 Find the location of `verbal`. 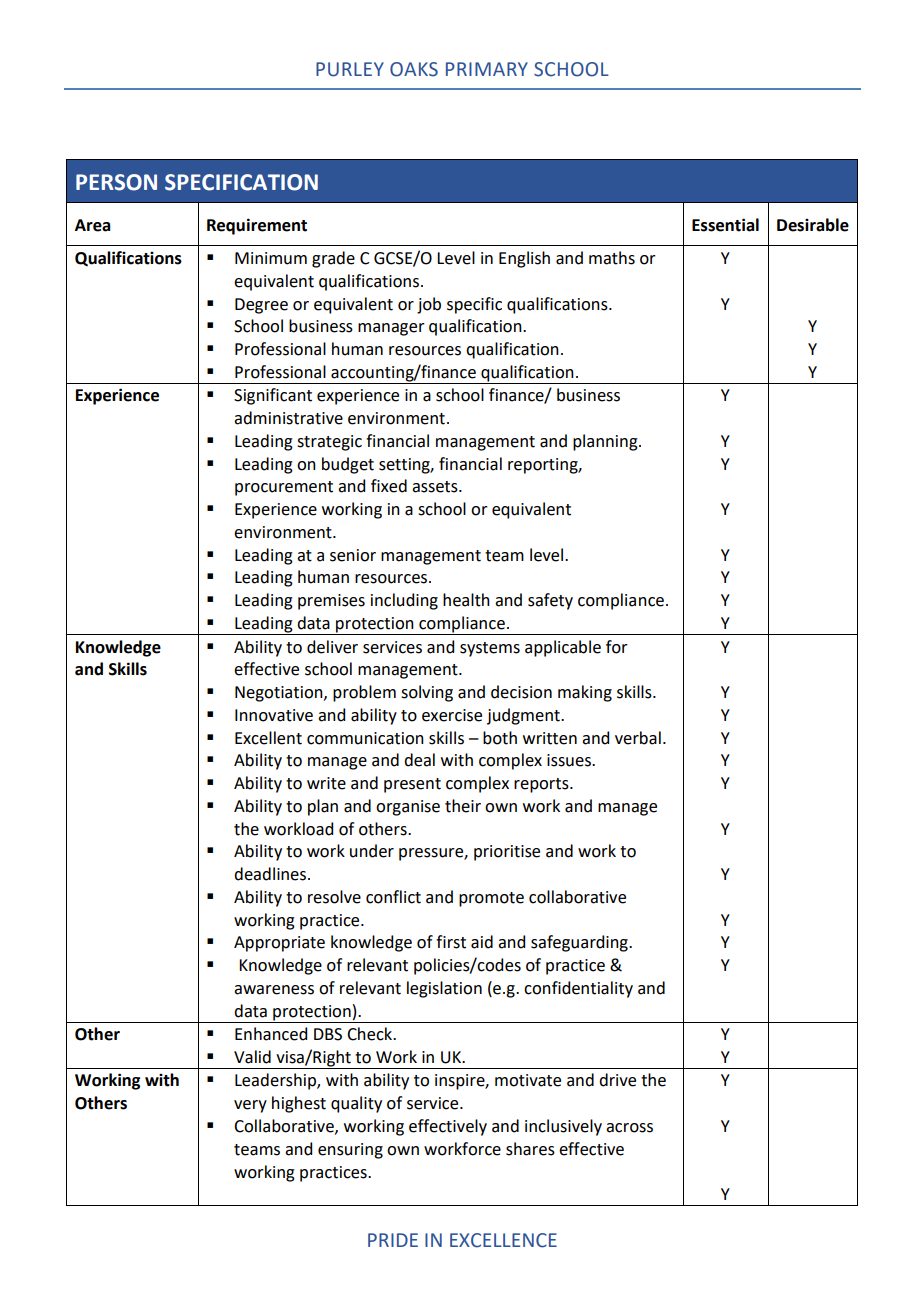

verbal is located at coordinates (638, 738).
